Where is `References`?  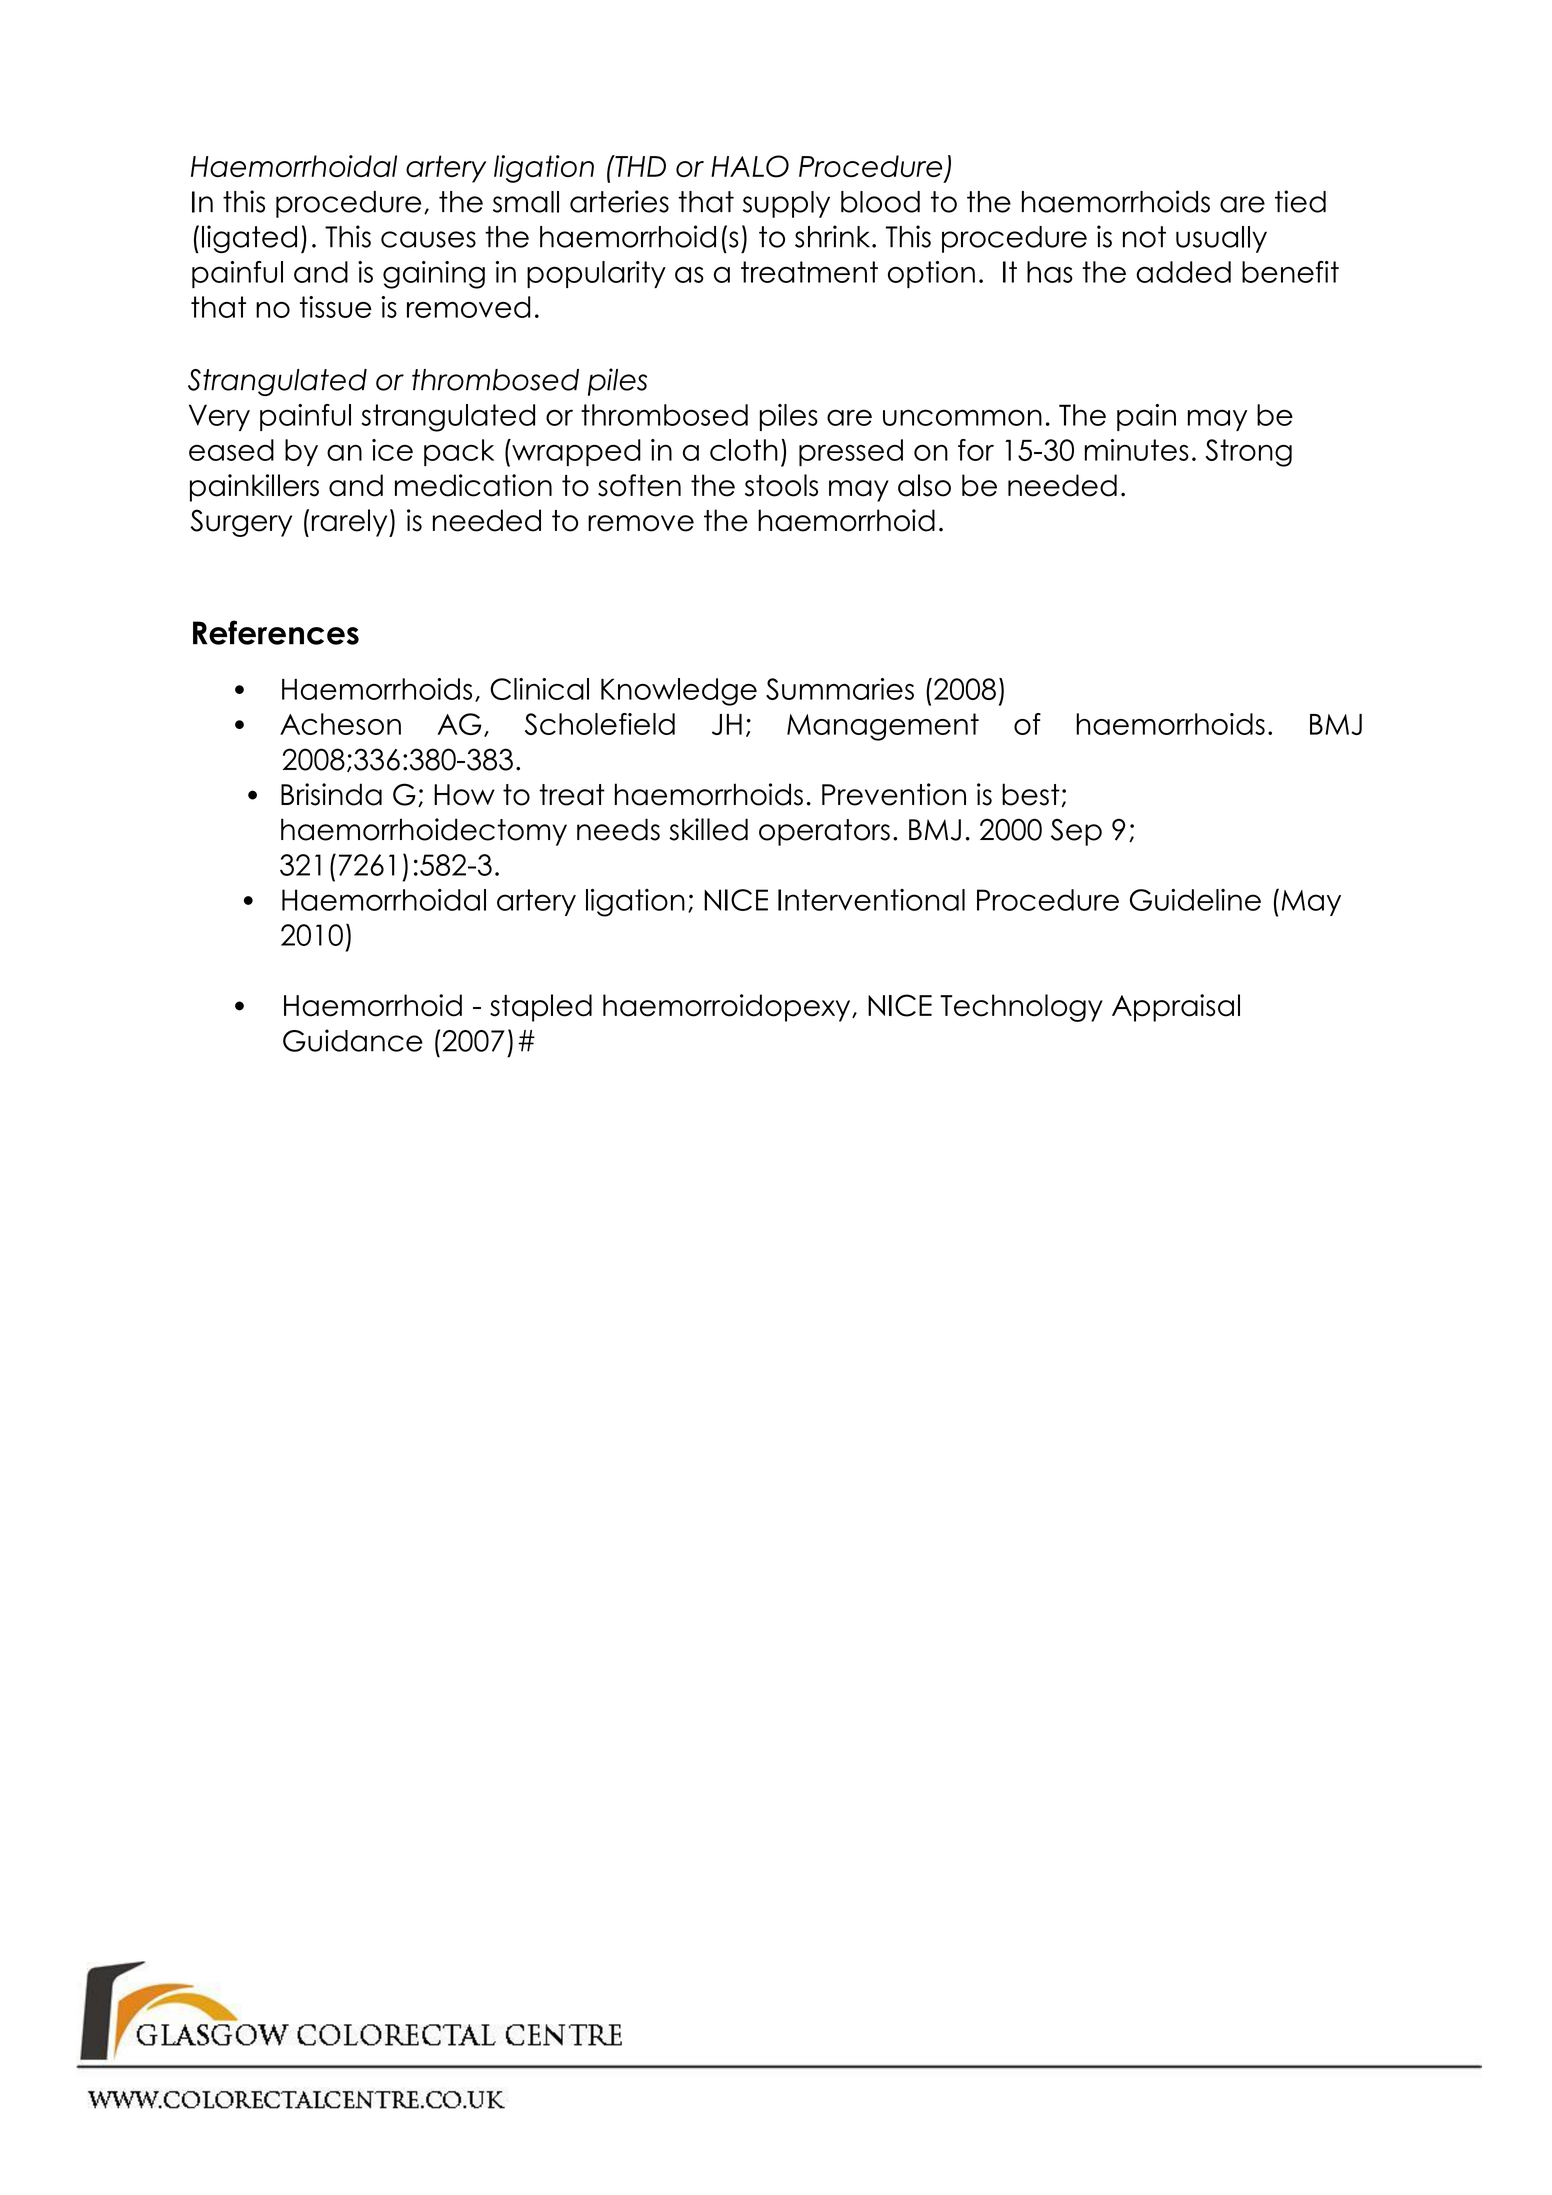
References is located at coordinates (276, 632).
